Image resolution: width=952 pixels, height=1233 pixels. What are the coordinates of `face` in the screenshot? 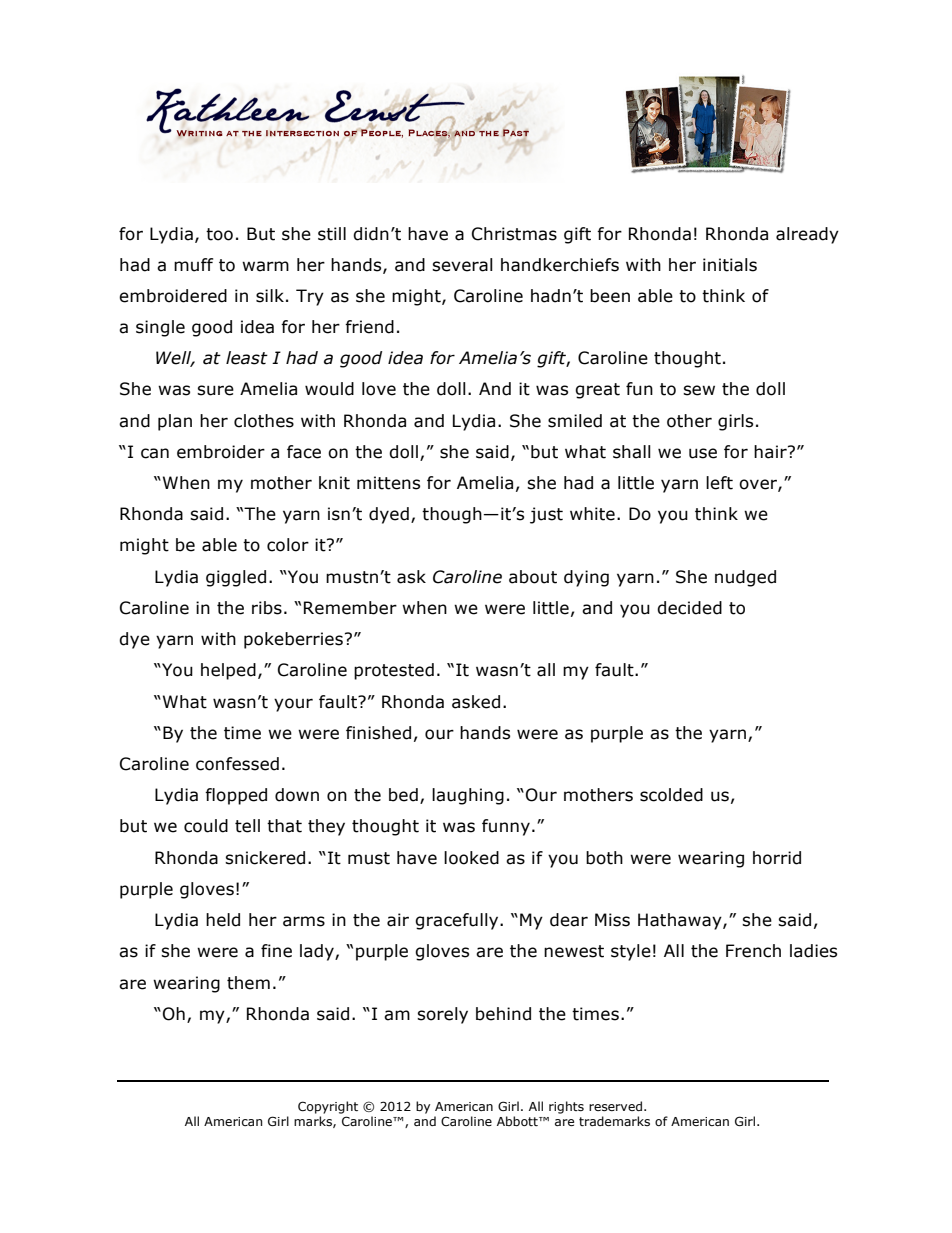 It's located at (304, 452).
